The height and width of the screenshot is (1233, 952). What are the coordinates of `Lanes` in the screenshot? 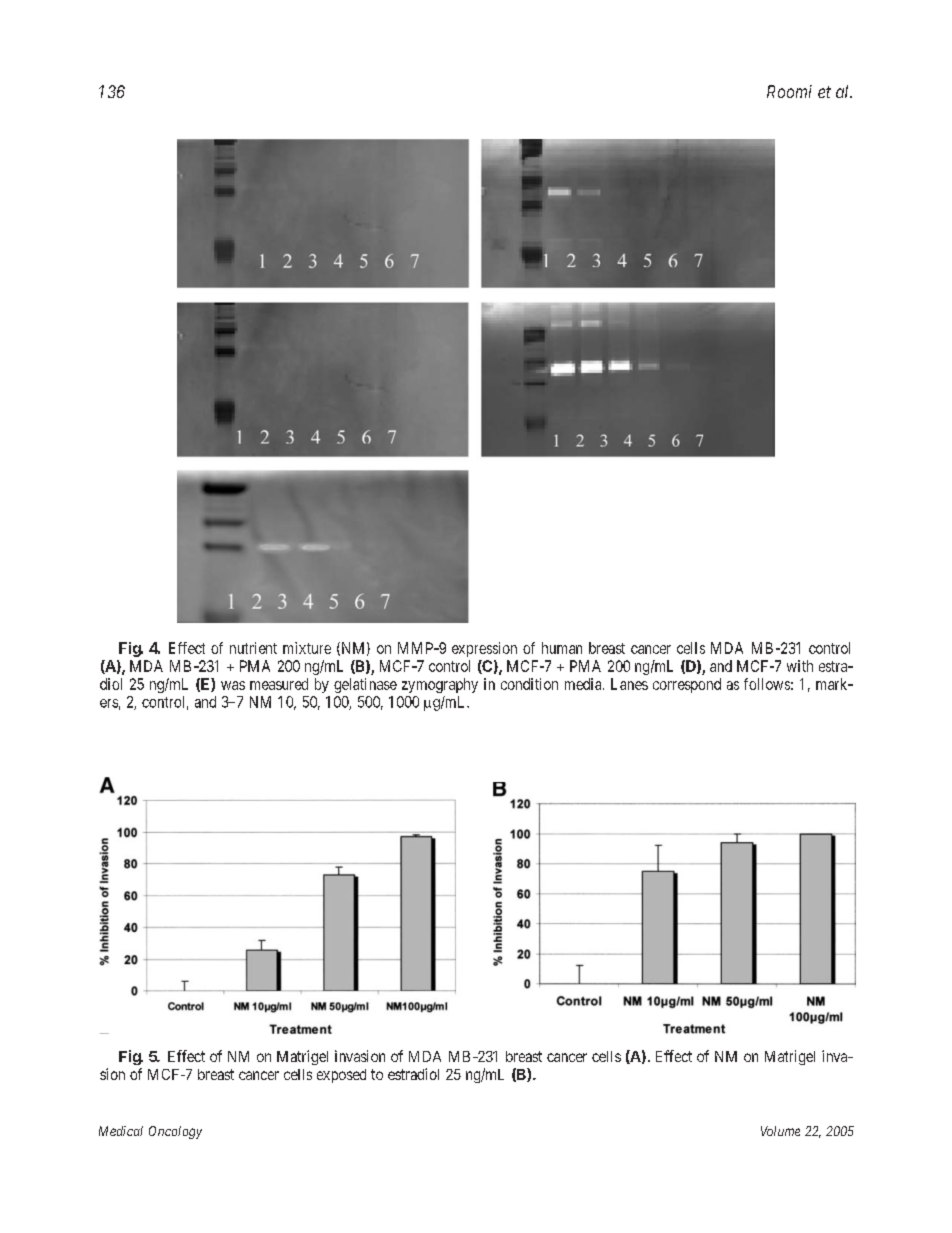 It's located at (629, 684).
